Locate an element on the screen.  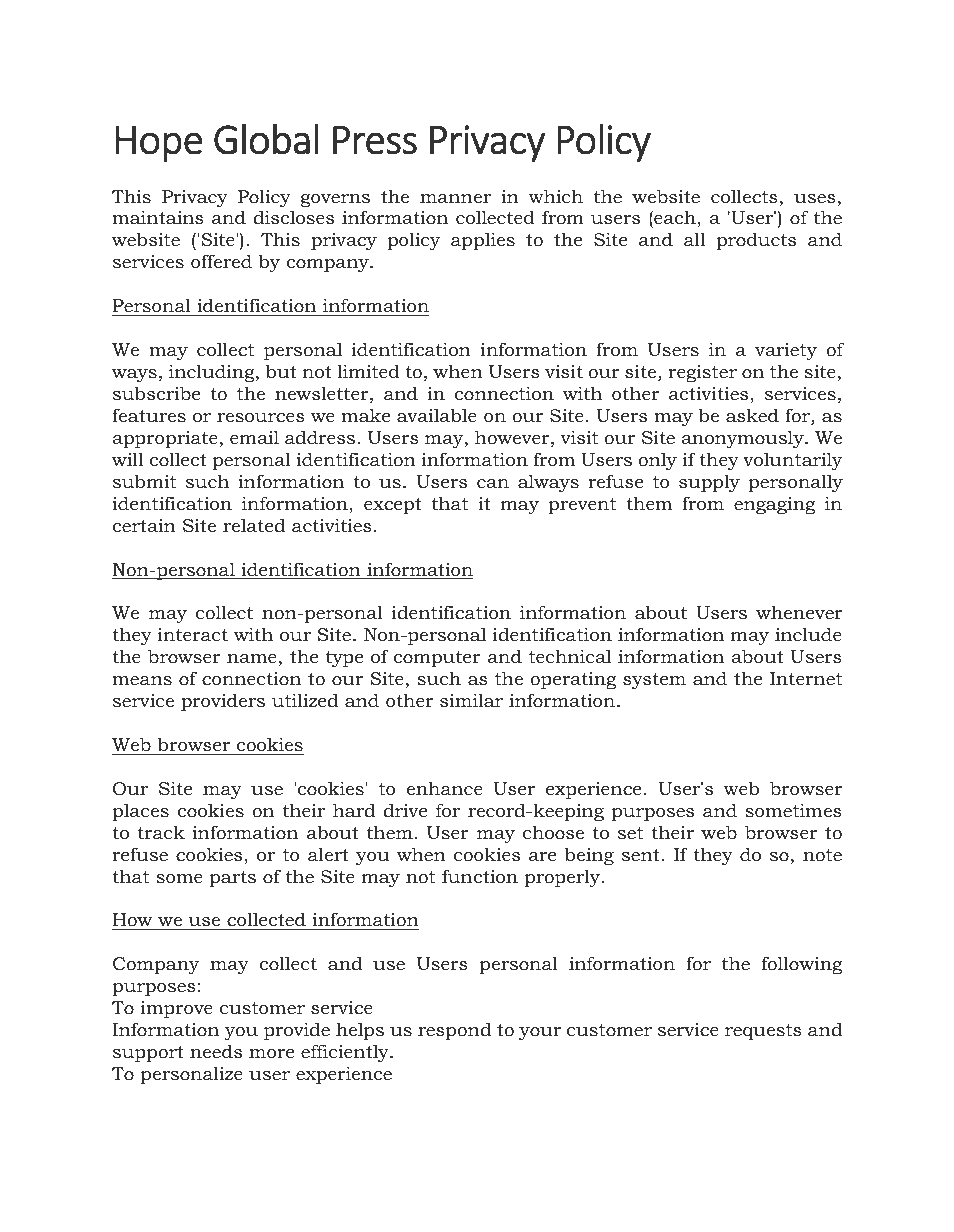
respond is located at coordinates (454, 1031).
